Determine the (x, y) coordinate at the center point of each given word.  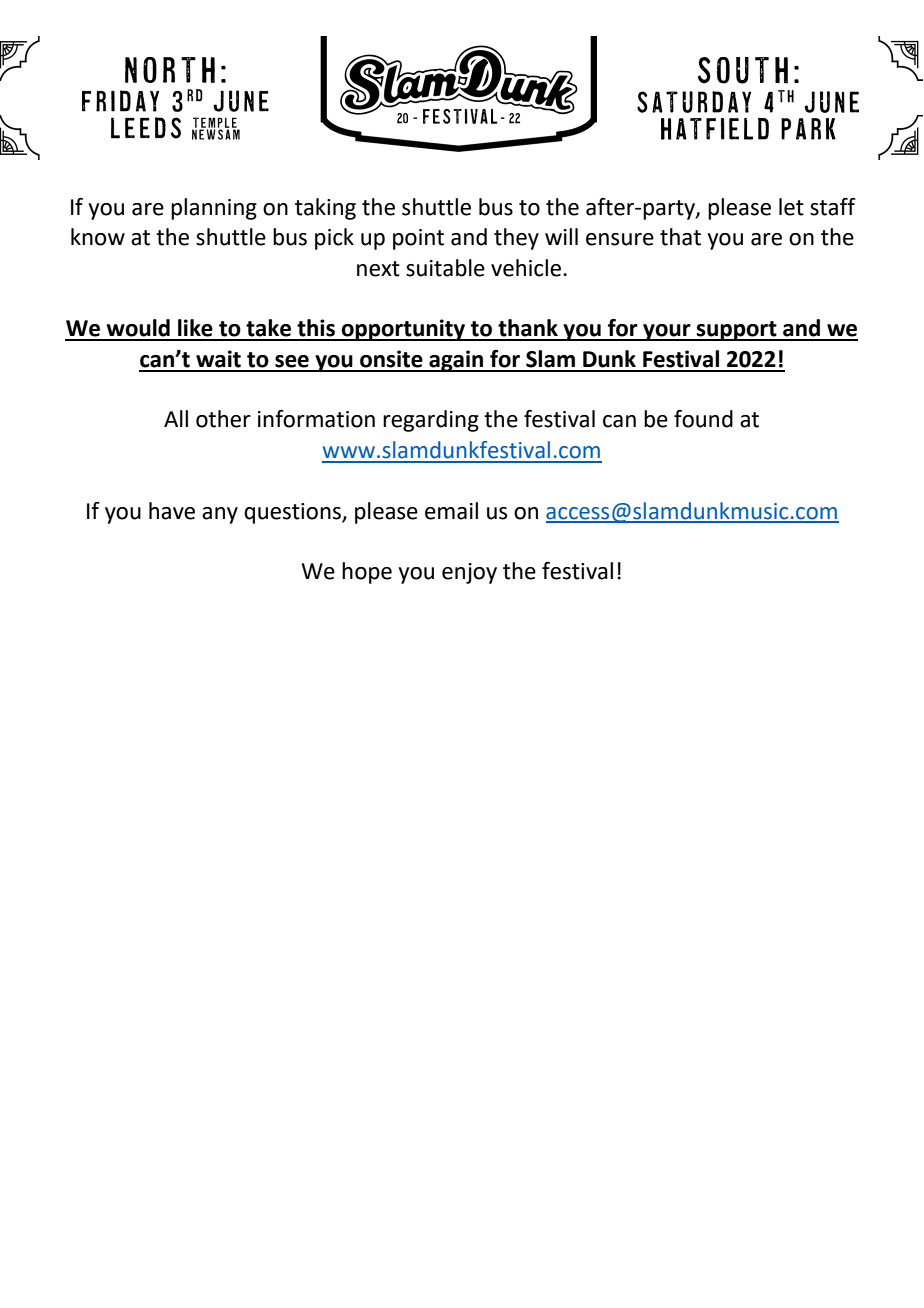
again (456, 361)
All (176, 418)
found (703, 419)
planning (214, 209)
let (791, 207)
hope (367, 573)
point (418, 239)
